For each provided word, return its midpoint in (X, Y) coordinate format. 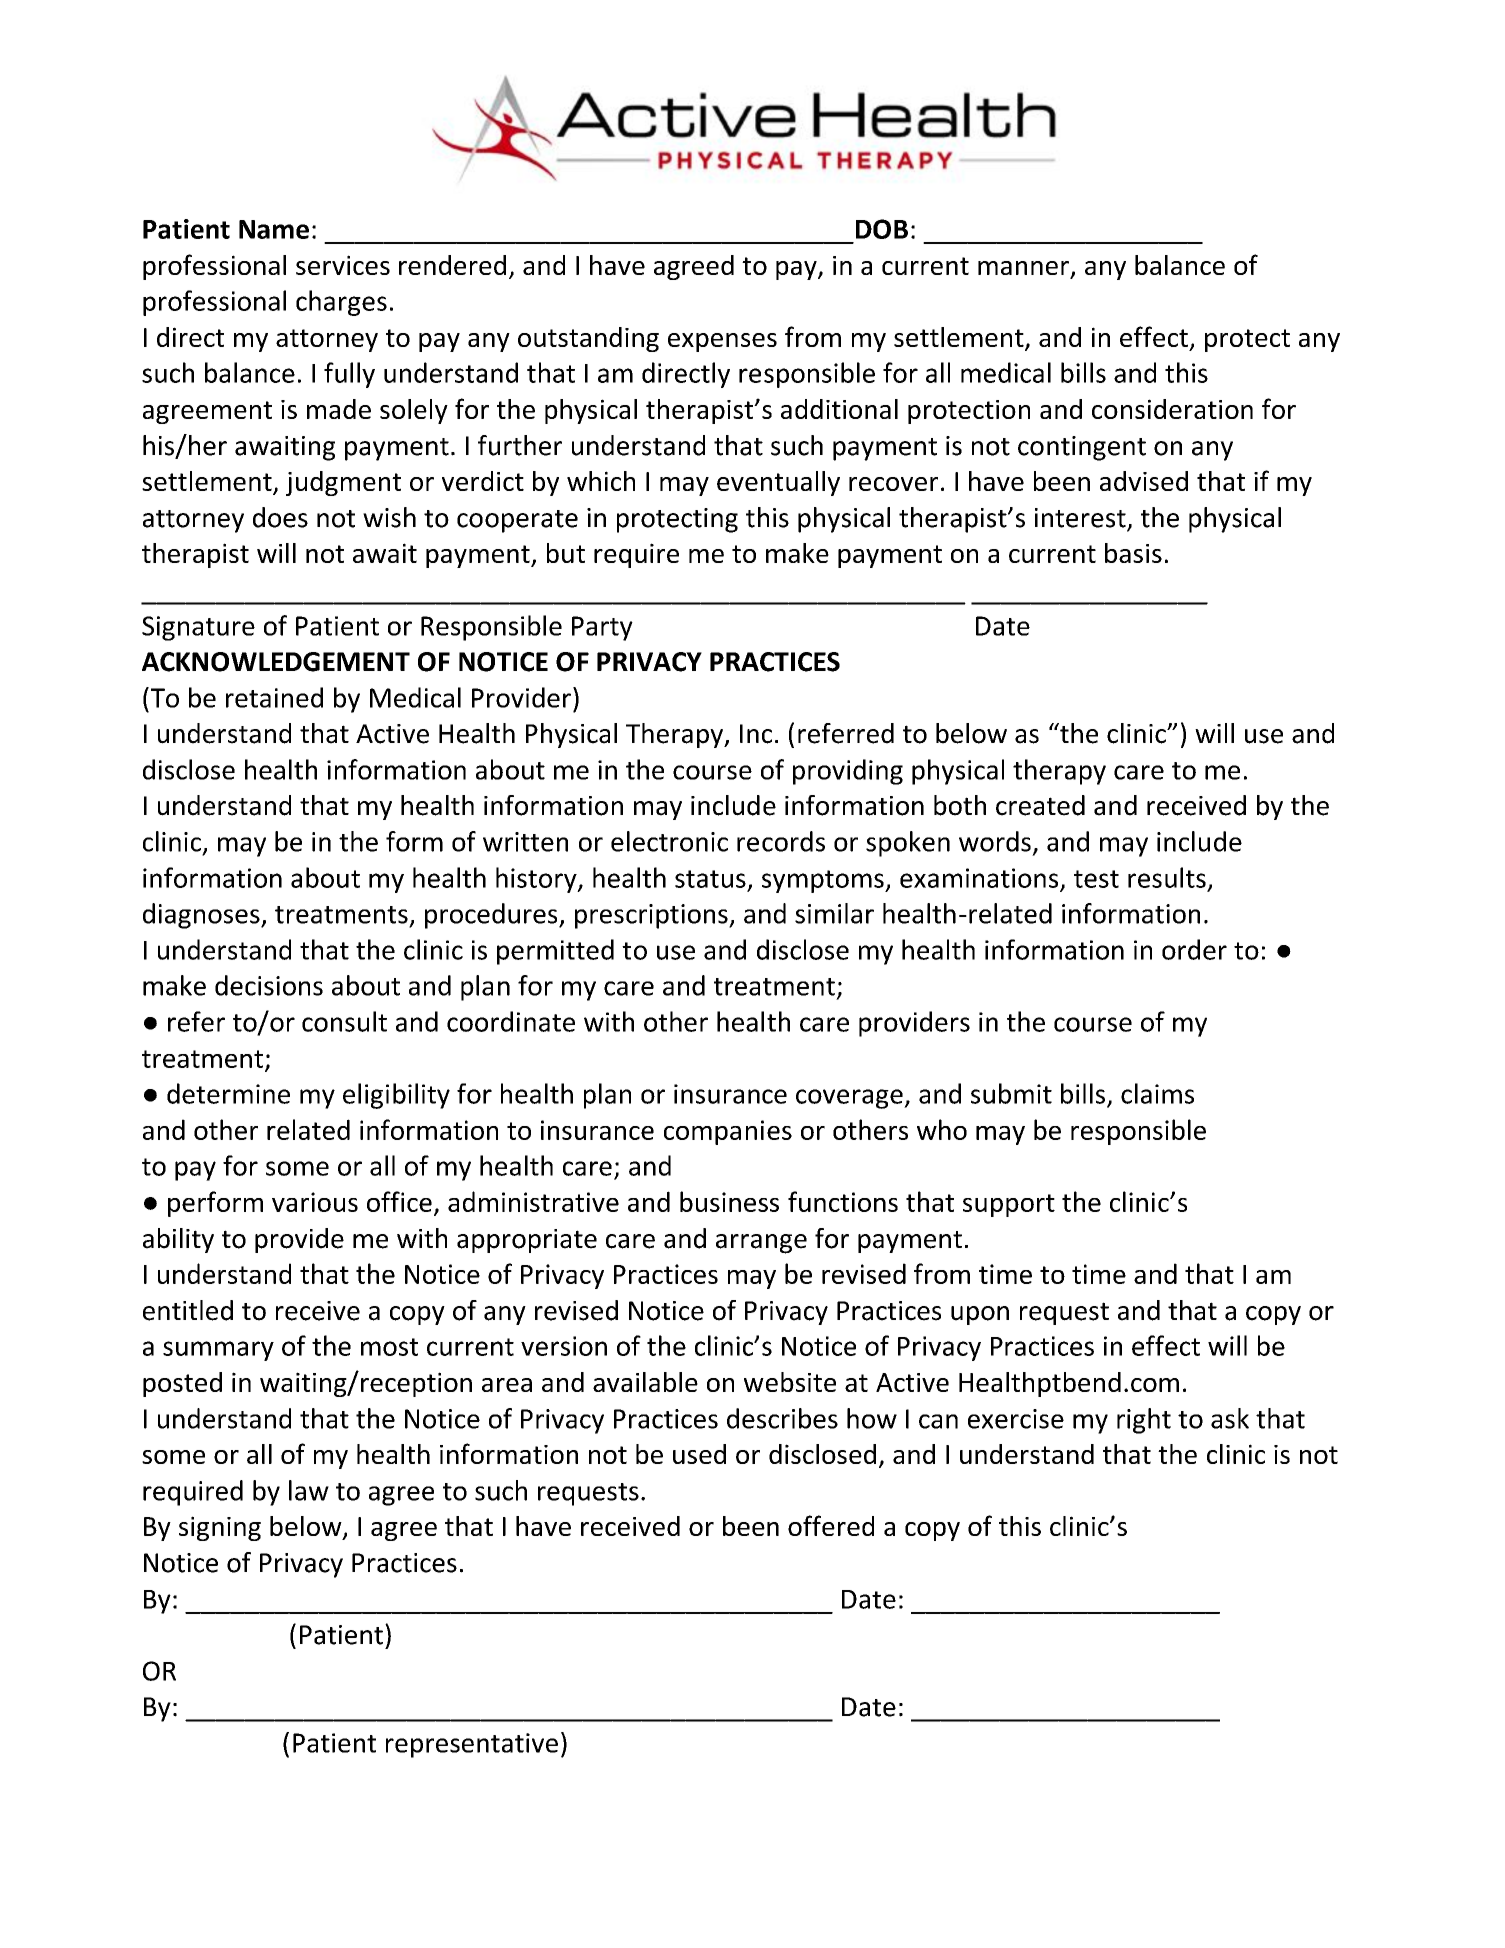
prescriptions (652, 916)
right (1144, 1421)
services (343, 265)
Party (602, 628)
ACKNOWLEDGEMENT (276, 662)
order (1194, 949)
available (645, 1382)
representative (472, 1745)
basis (1133, 553)
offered (831, 1525)
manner (1024, 269)
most (389, 1347)
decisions (269, 985)
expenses (722, 342)
